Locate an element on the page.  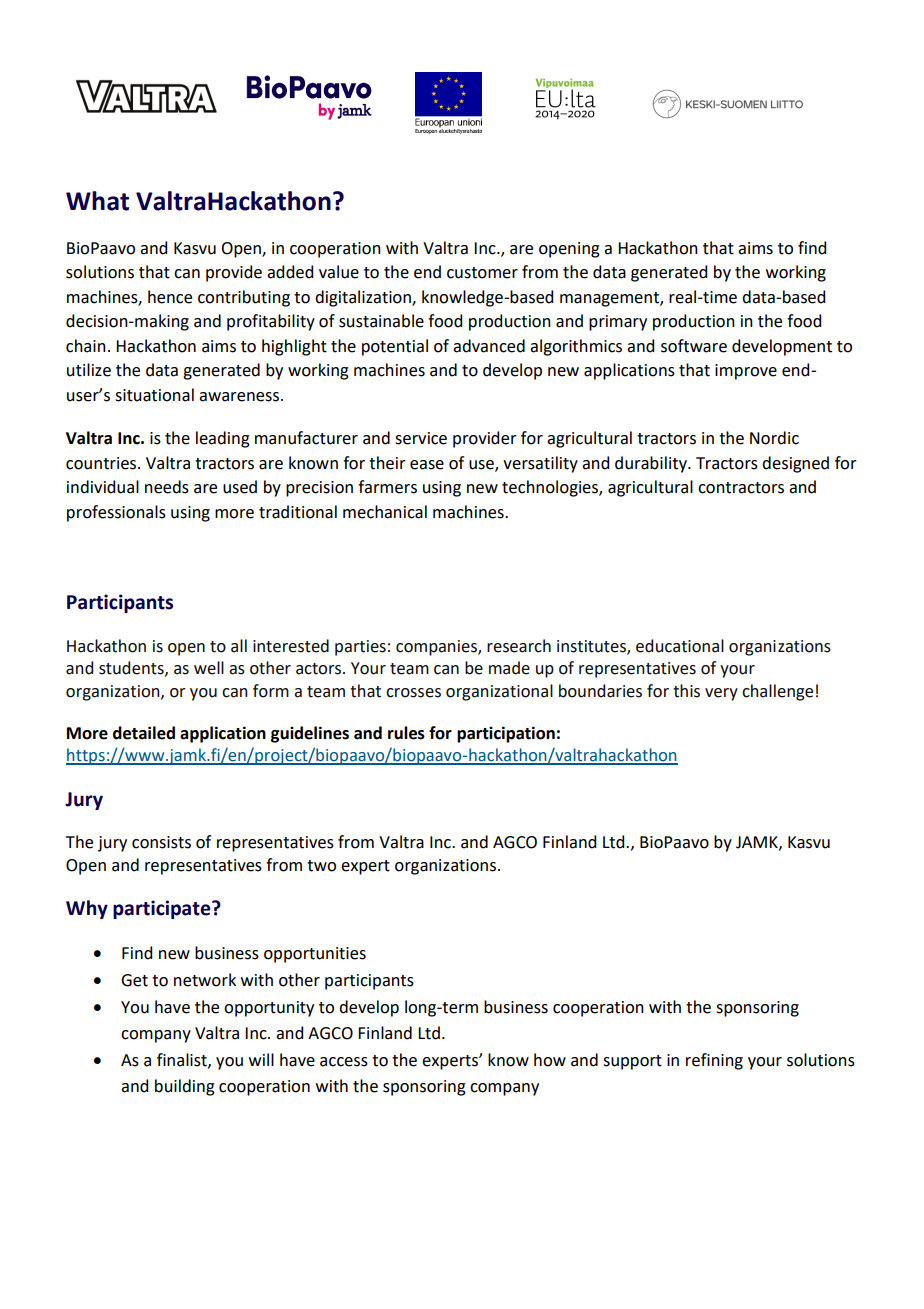
participate is located at coordinates (163, 909).
